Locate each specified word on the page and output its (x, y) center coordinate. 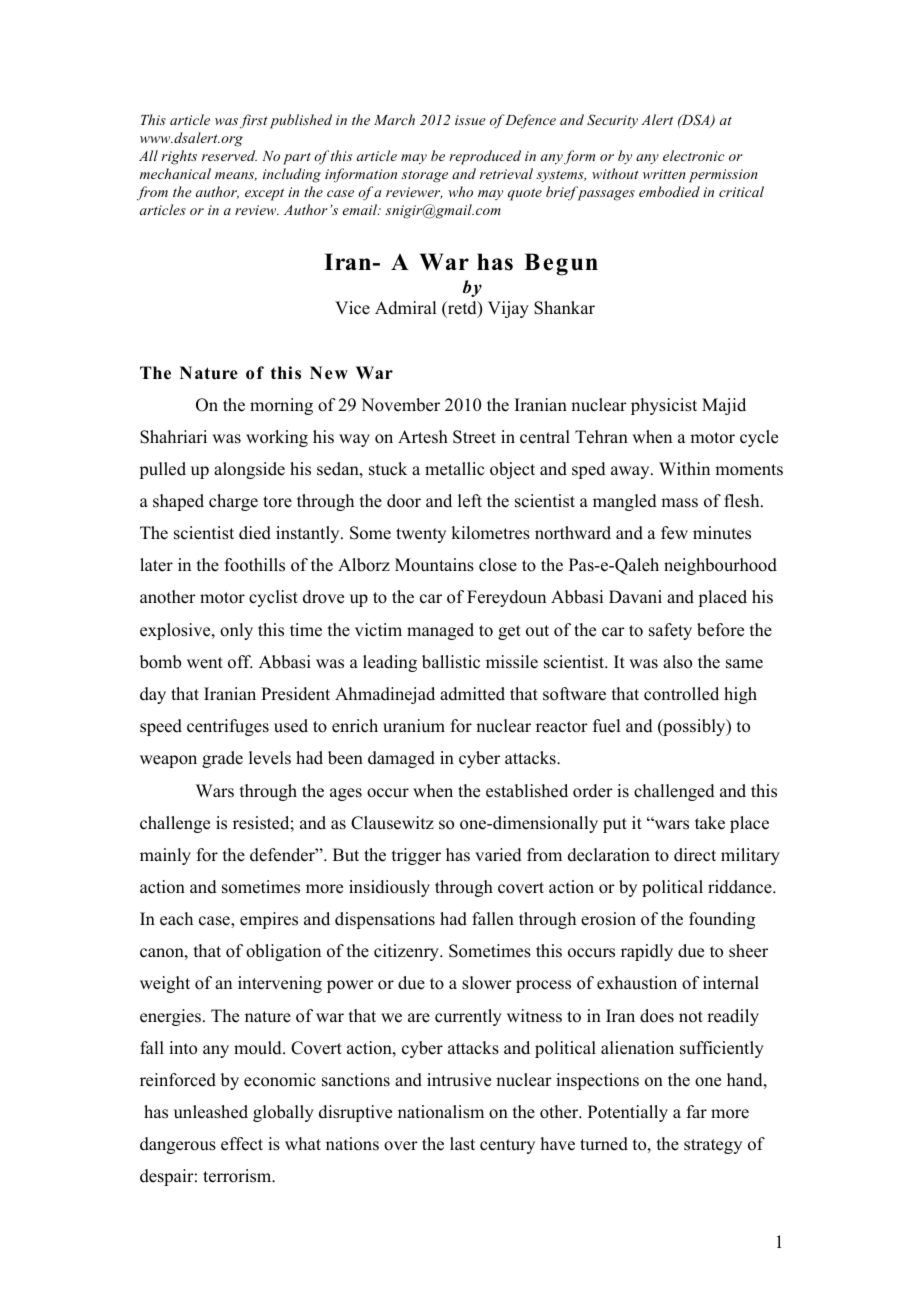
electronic (694, 155)
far (697, 1111)
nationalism (441, 1112)
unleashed (211, 1112)
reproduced (485, 157)
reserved (229, 155)
